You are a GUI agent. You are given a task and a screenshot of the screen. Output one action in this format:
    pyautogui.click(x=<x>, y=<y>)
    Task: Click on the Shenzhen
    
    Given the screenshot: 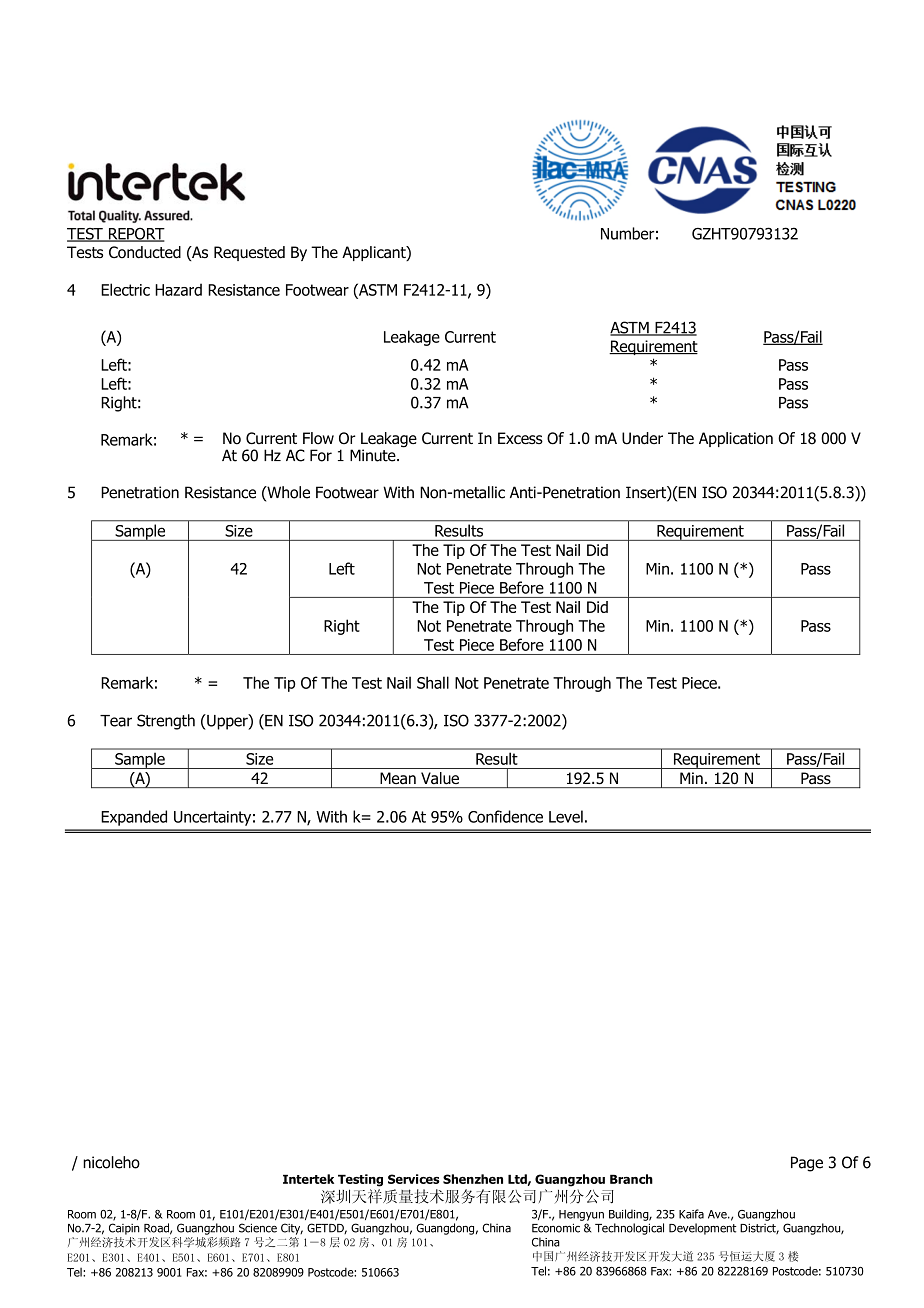 What is the action you would take?
    pyautogui.click(x=473, y=1179)
